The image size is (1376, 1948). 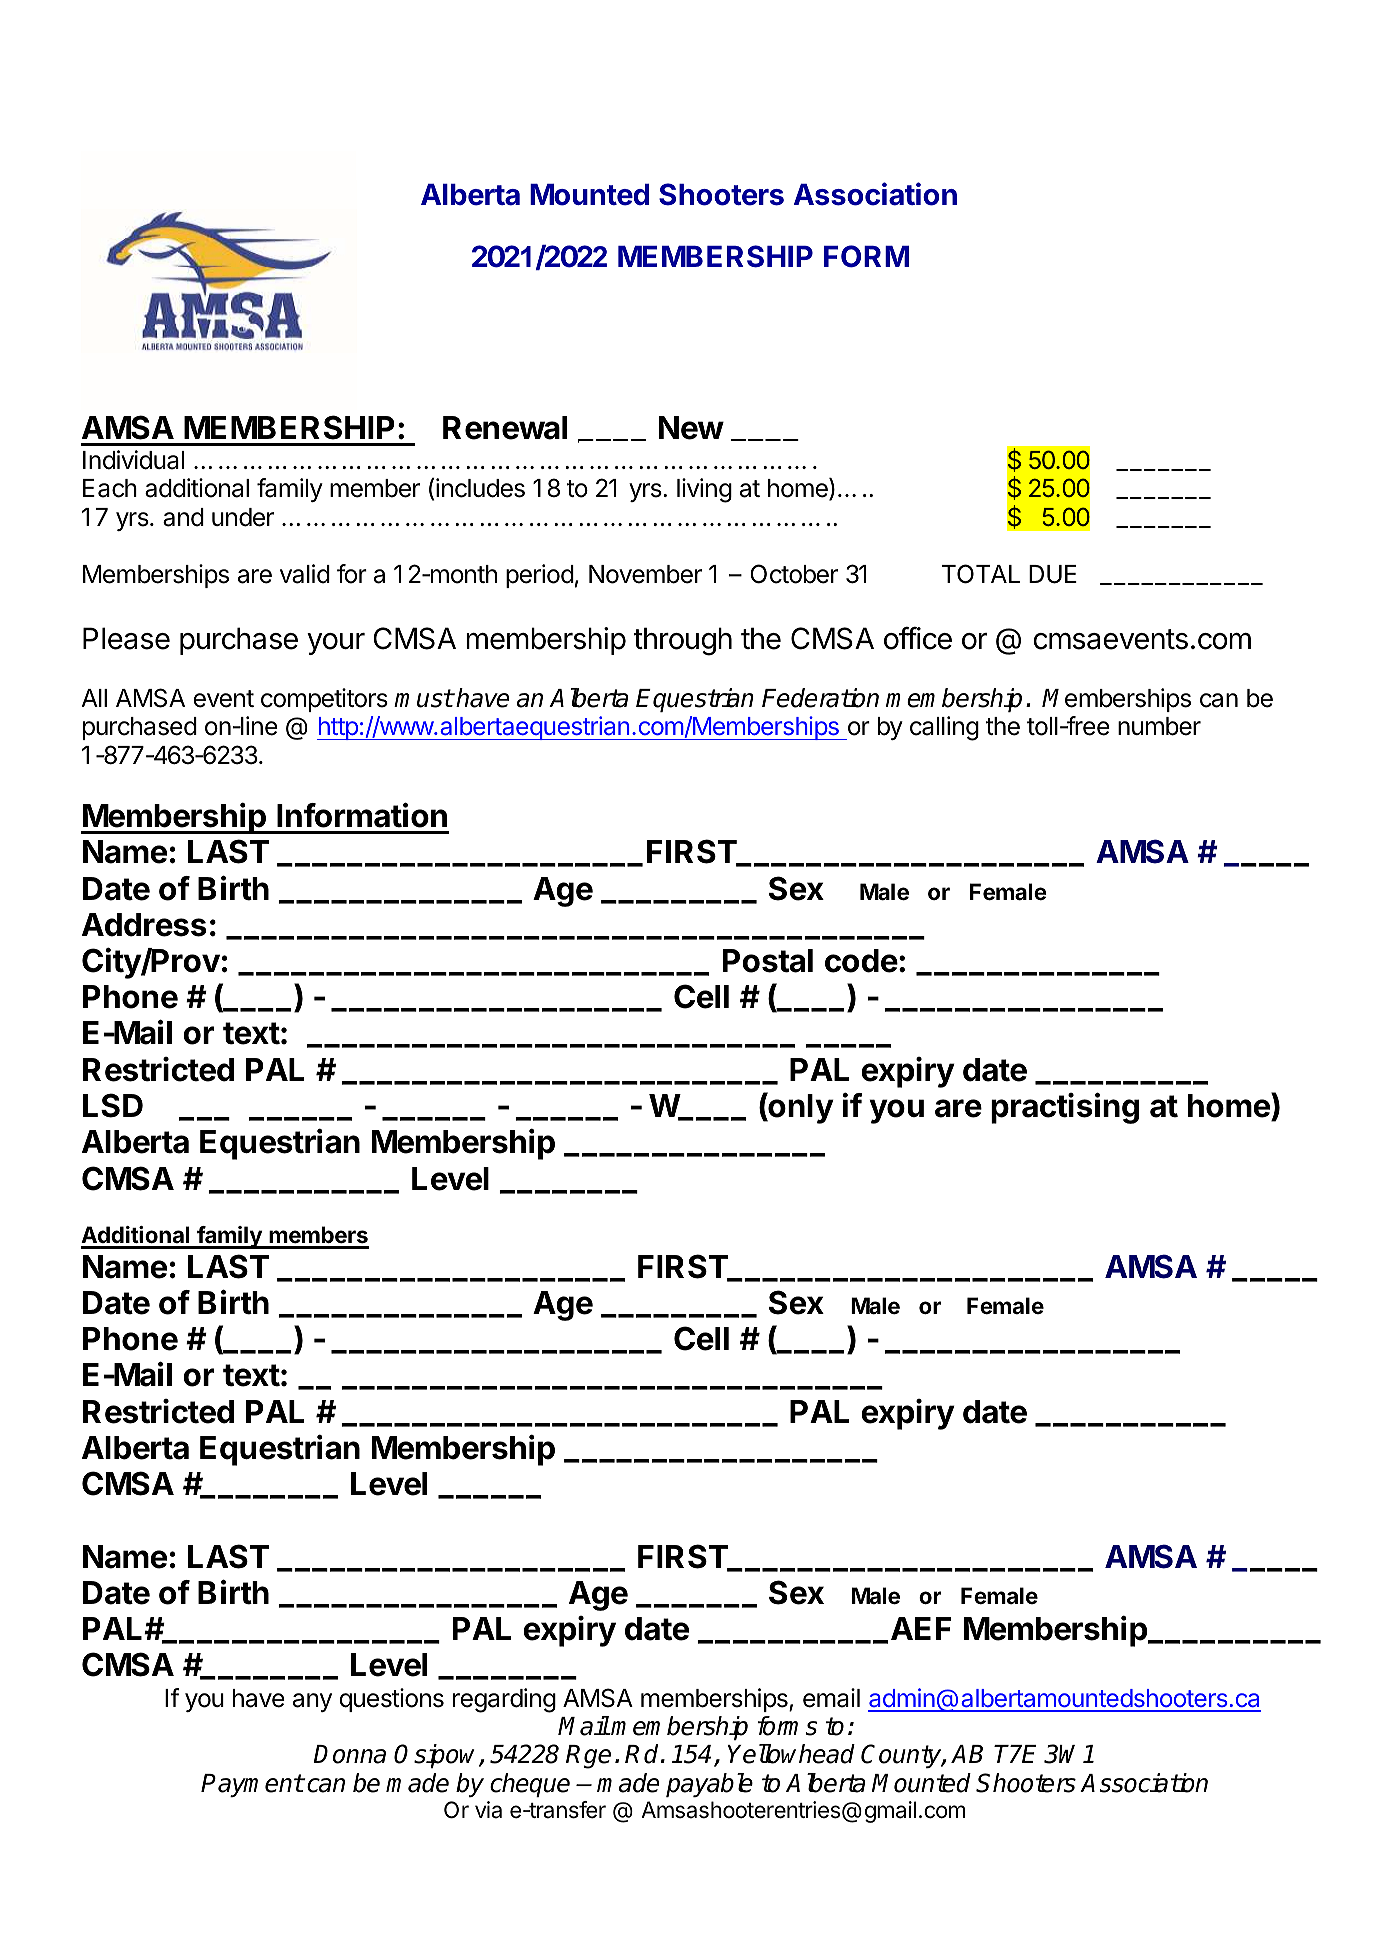 What do you see at coordinates (243, 517) in the screenshot?
I see `under` at bounding box center [243, 517].
